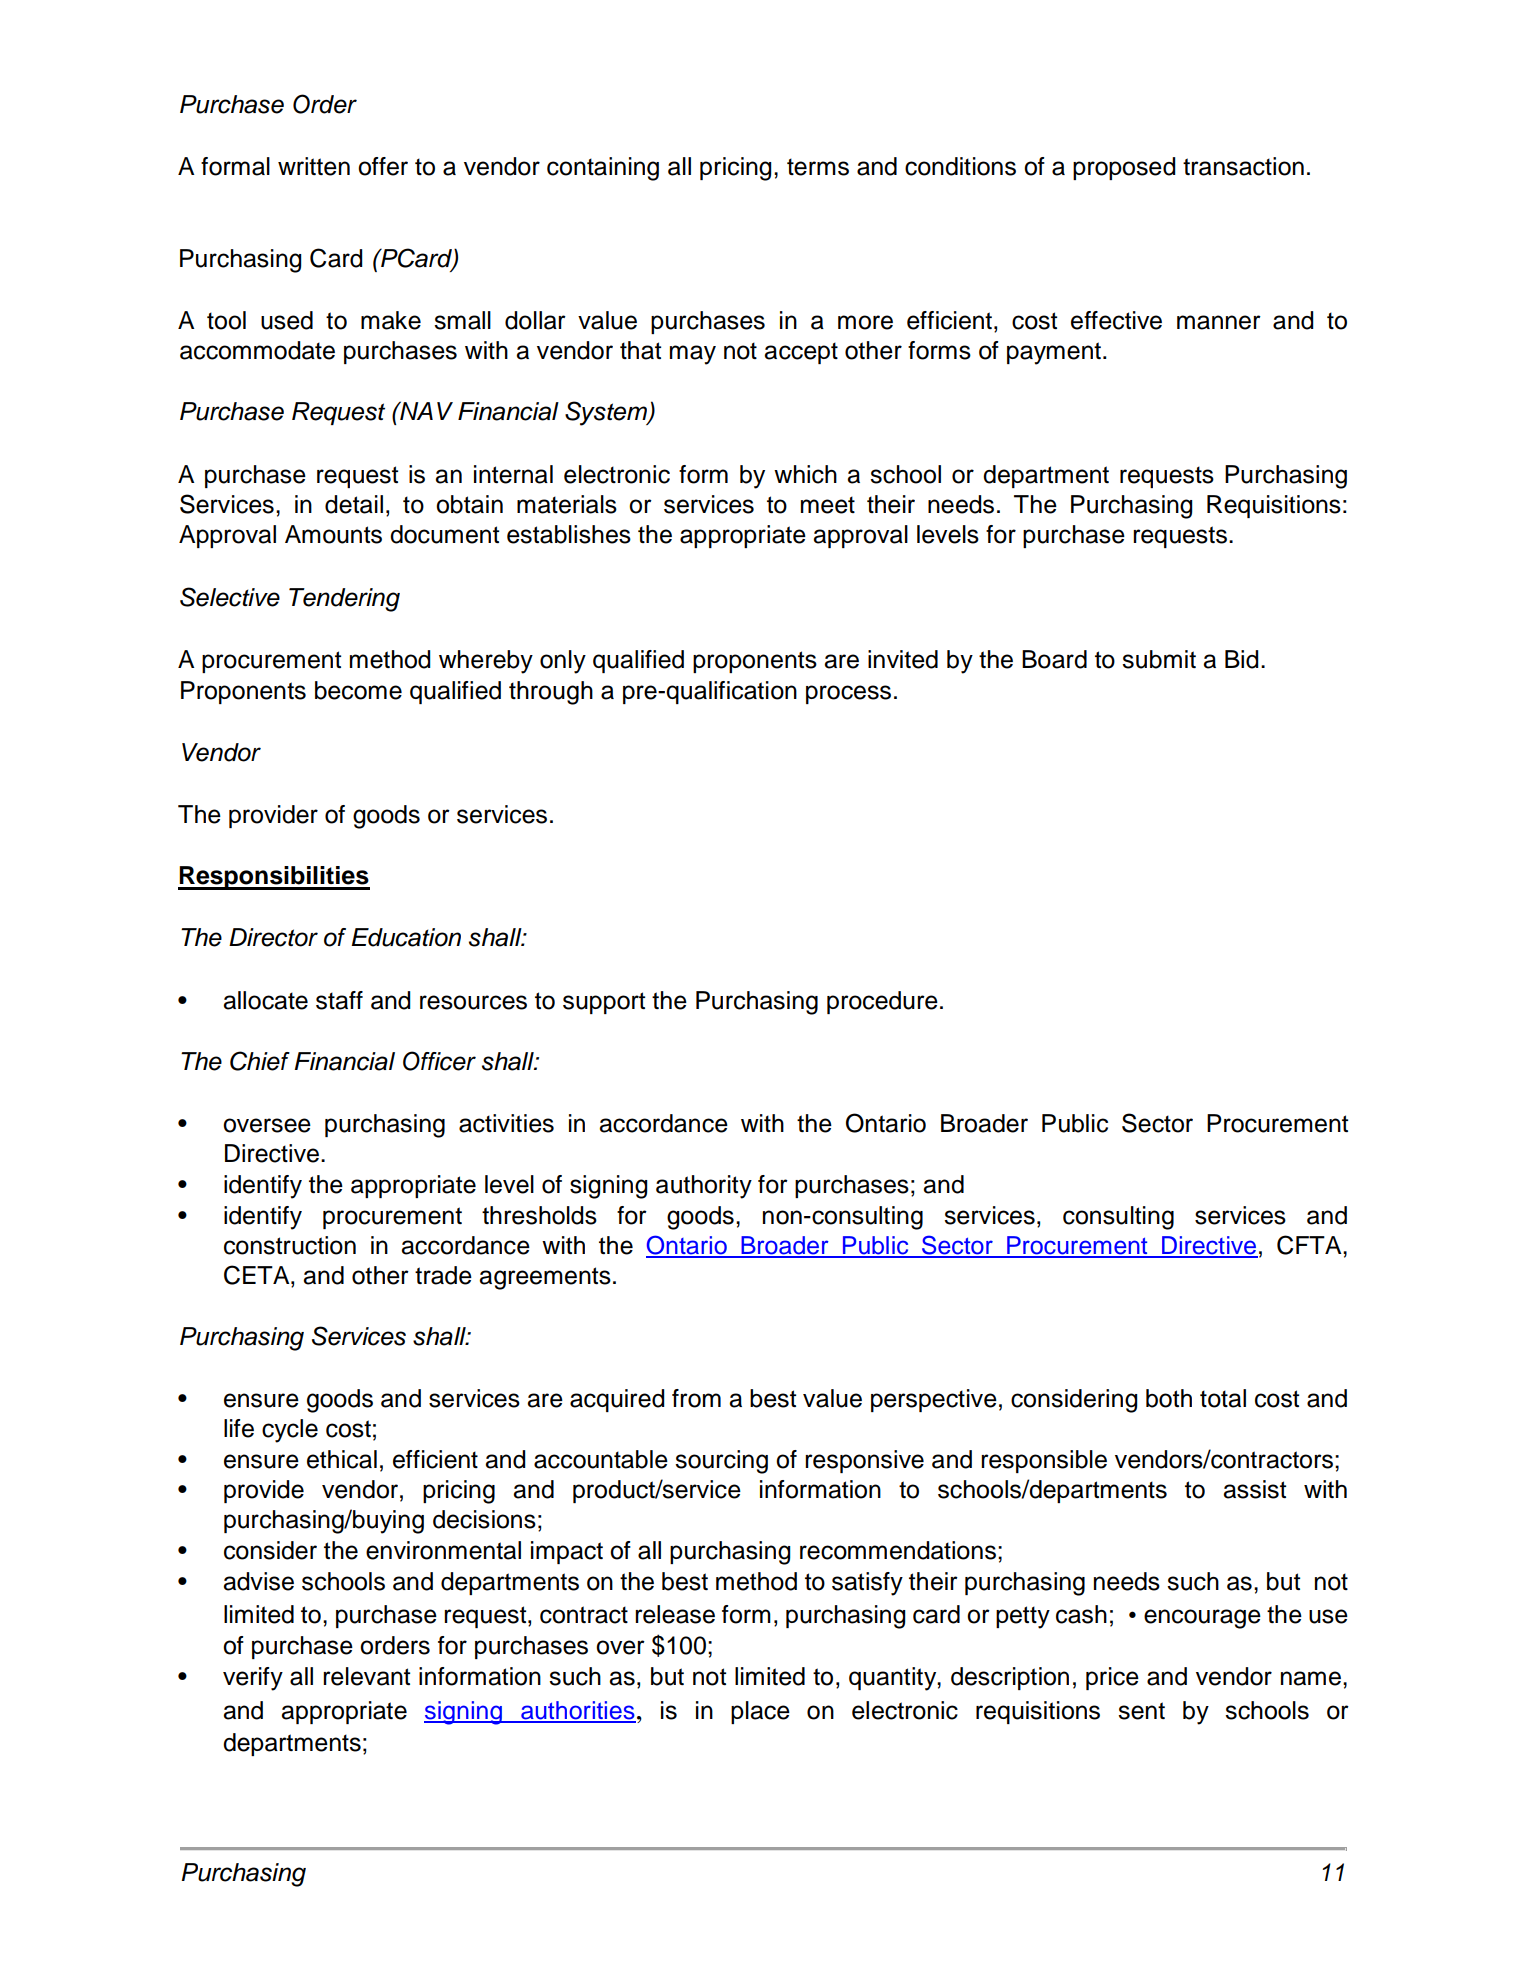 The width and height of the screenshot is (1527, 1976). Describe the element at coordinates (366, 1676) in the screenshot. I see `relevant` at that location.
